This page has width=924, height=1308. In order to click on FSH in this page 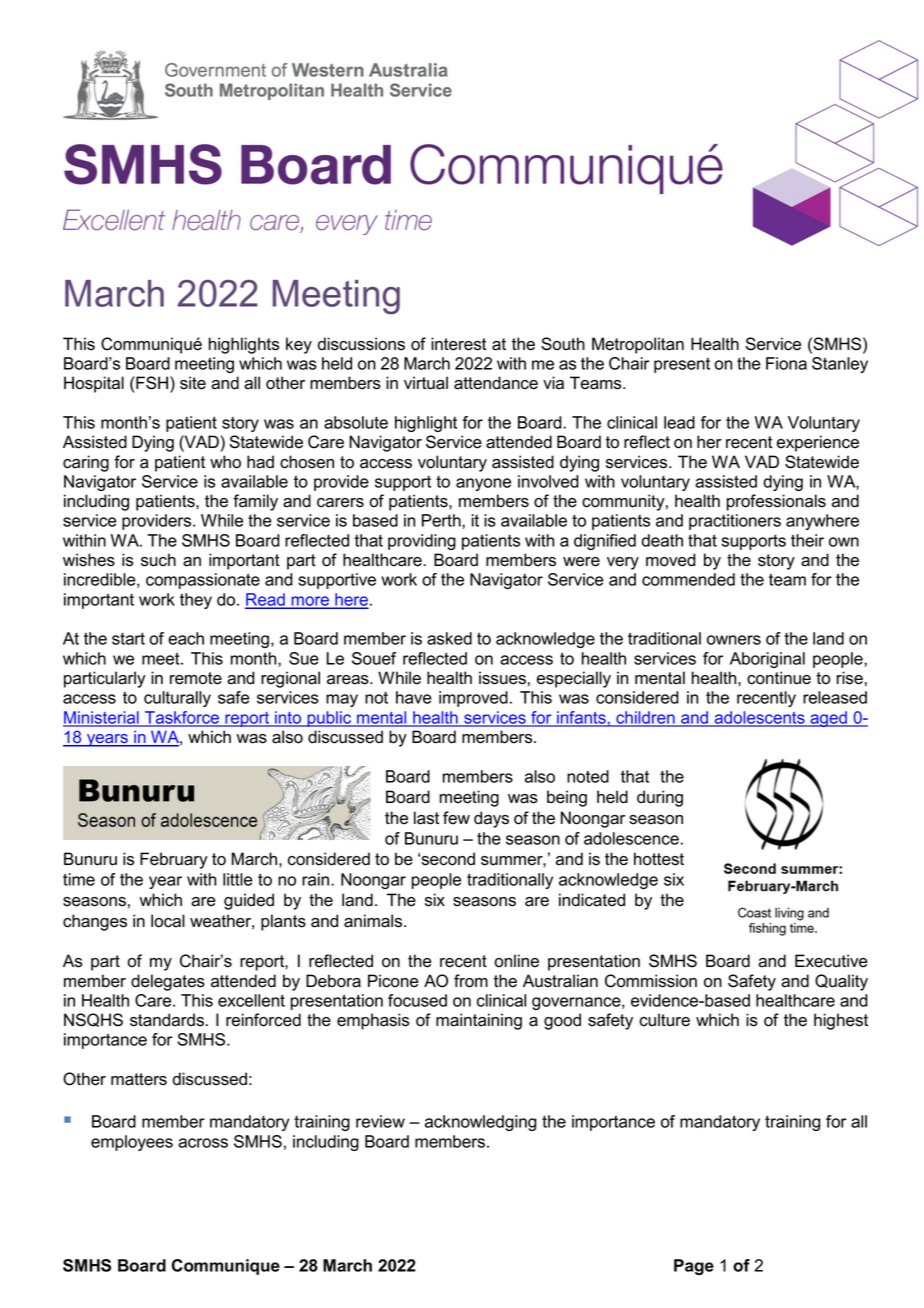, I will do `click(152, 383)`.
